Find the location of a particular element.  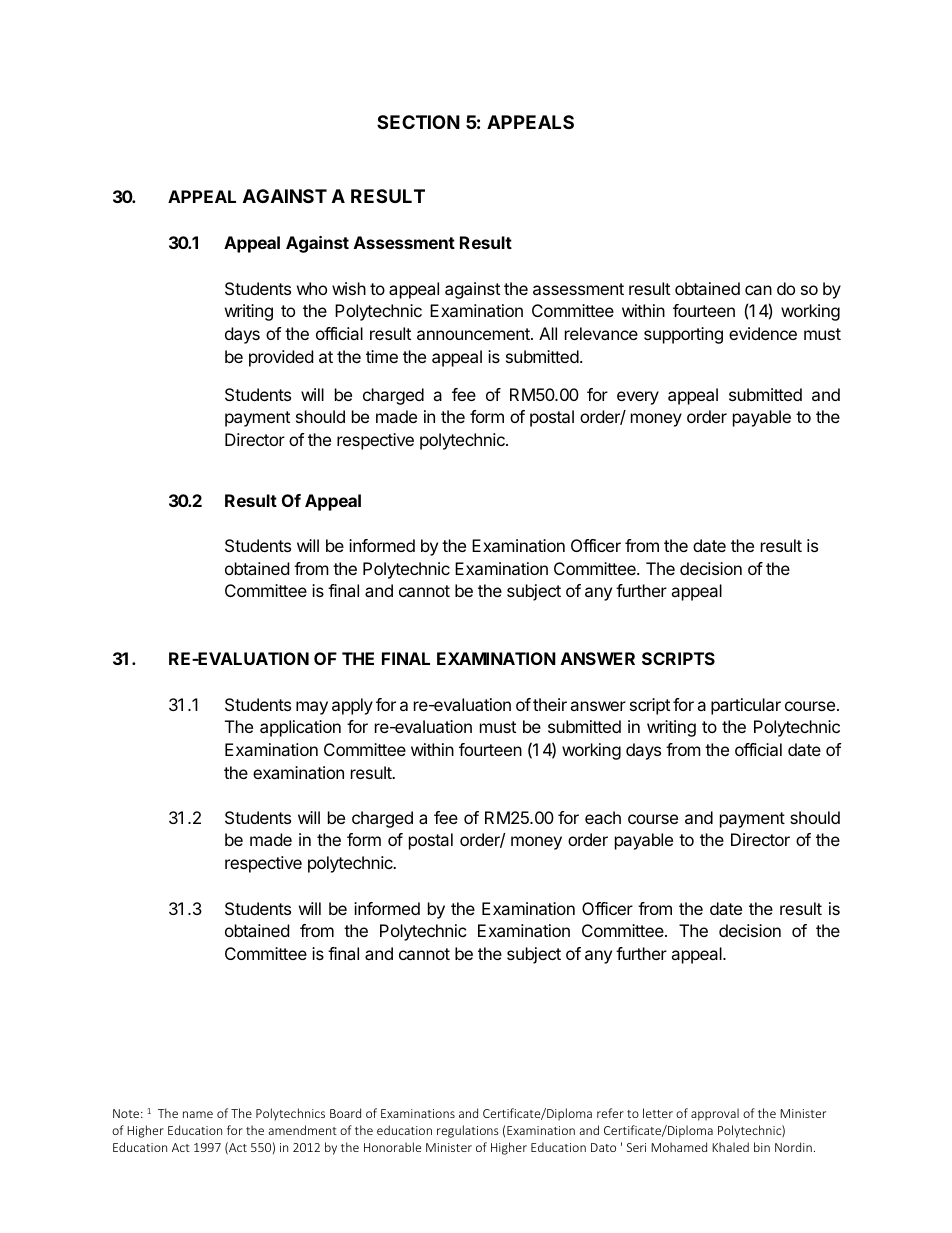

each is located at coordinates (603, 817).
